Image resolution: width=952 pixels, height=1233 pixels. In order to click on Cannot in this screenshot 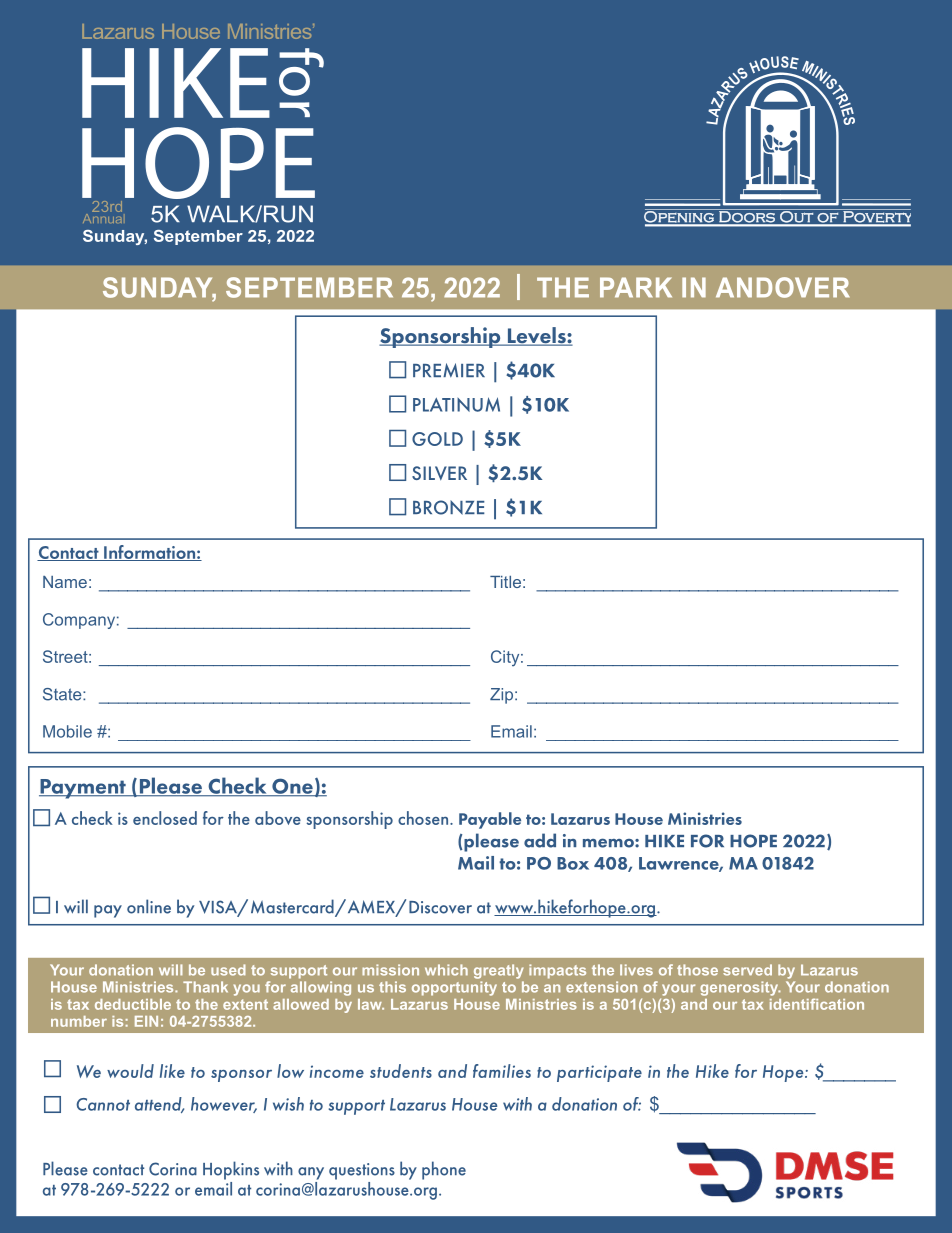, I will do `click(103, 1104)`.
